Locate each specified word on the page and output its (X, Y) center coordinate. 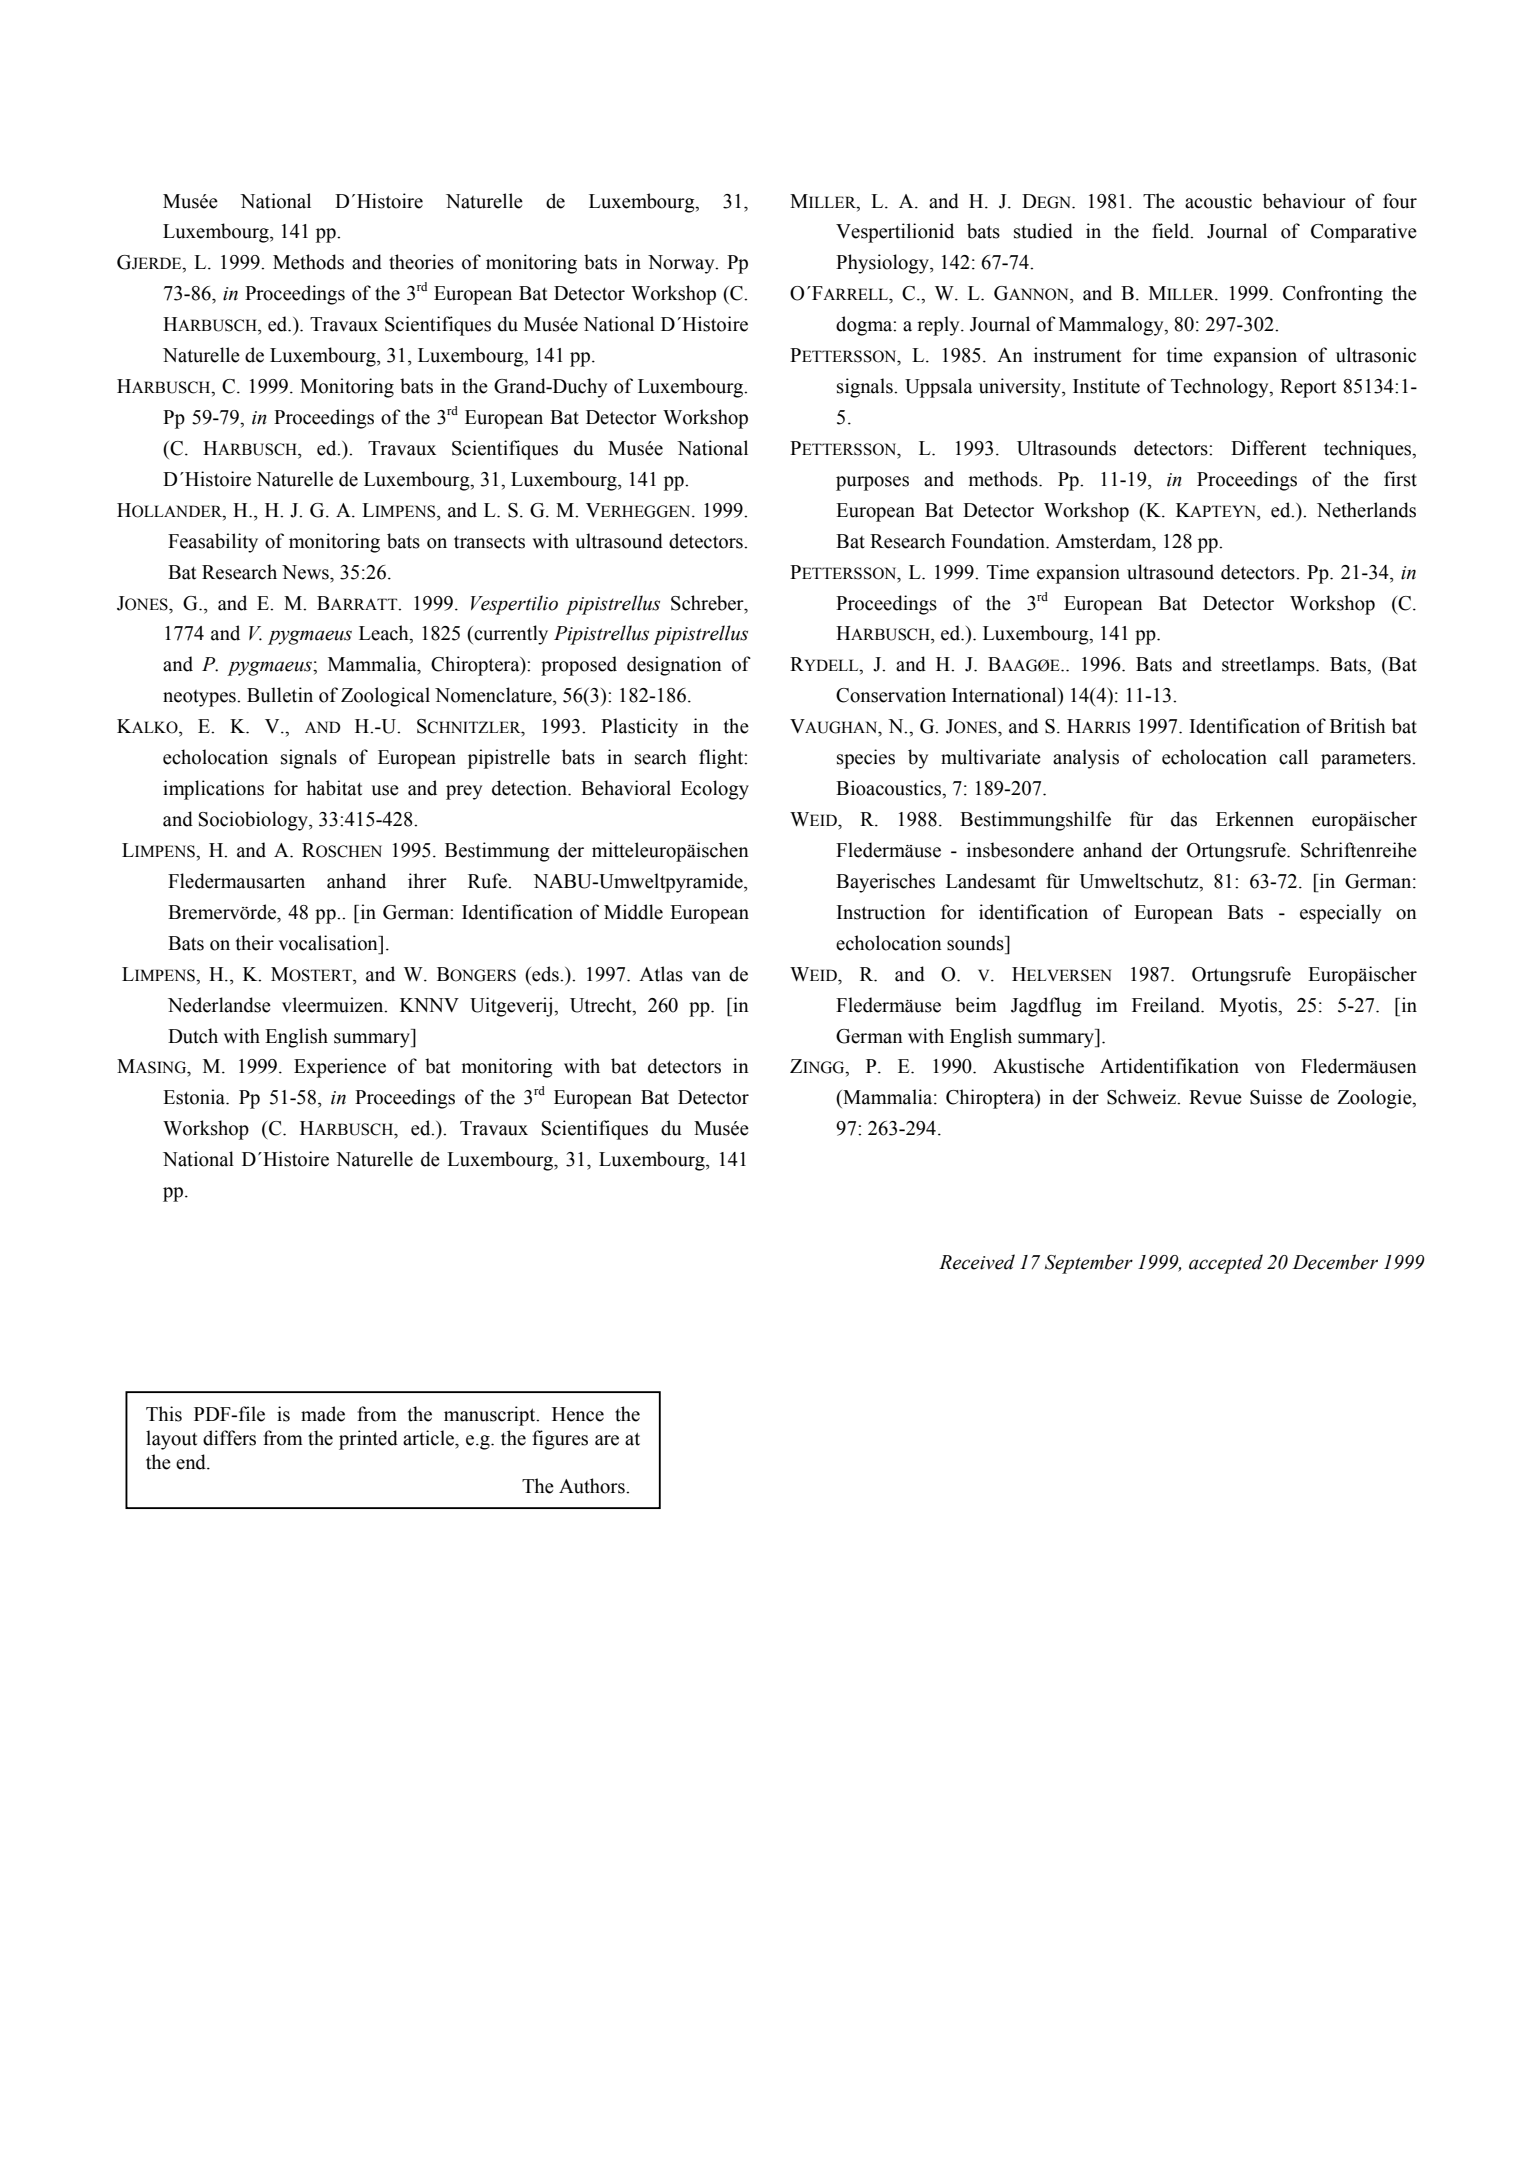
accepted (1226, 1264)
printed (368, 1440)
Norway (682, 264)
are (607, 1440)
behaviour (1304, 201)
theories (421, 262)
